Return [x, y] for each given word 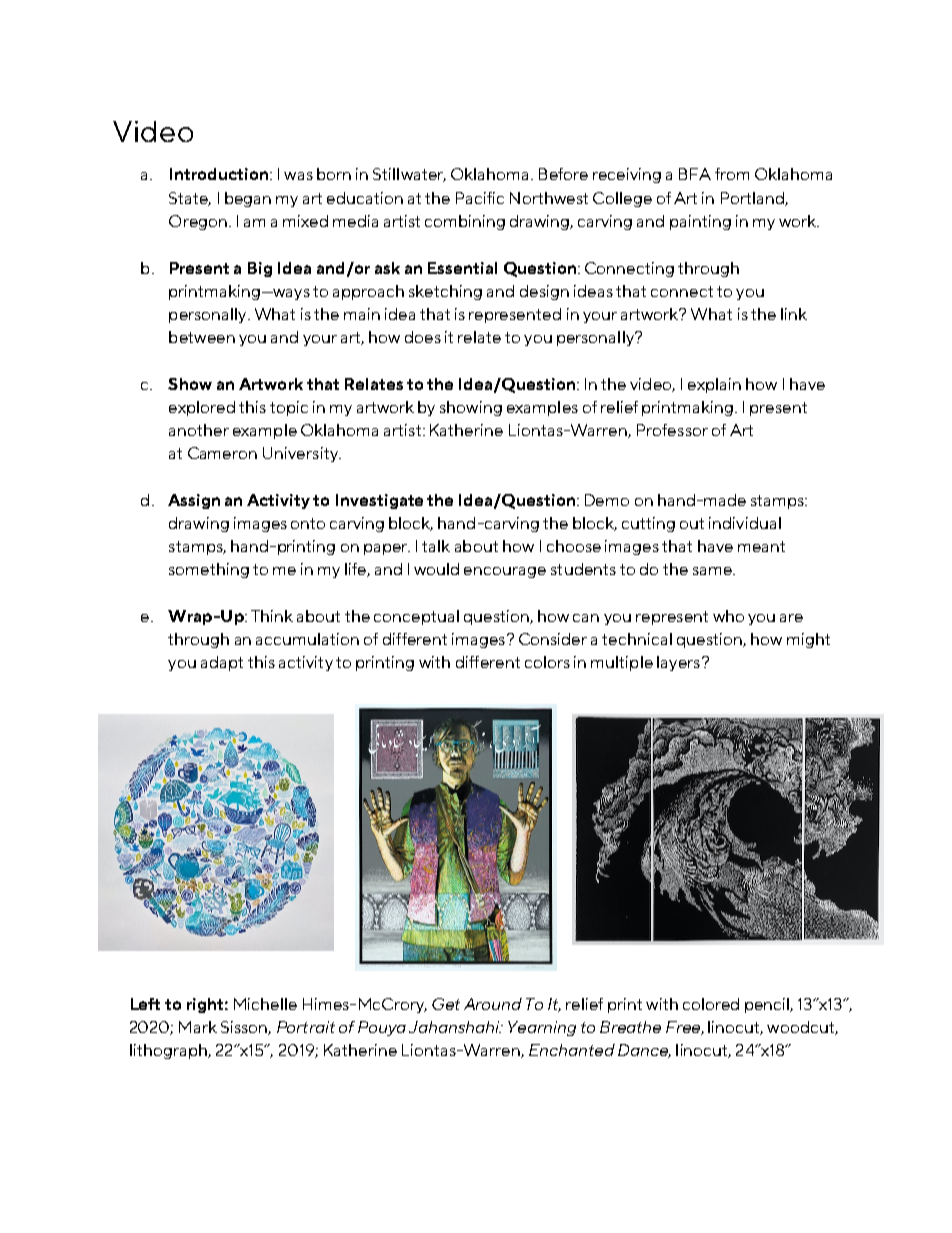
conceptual [416, 617]
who [728, 616]
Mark [198, 1027]
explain [714, 385]
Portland [753, 199]
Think [272, 616]
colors [547, 662]
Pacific [480, 198]
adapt [222, 663]
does [423, 337]
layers [678, 663]
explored [202, 408]
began [248, 199]
